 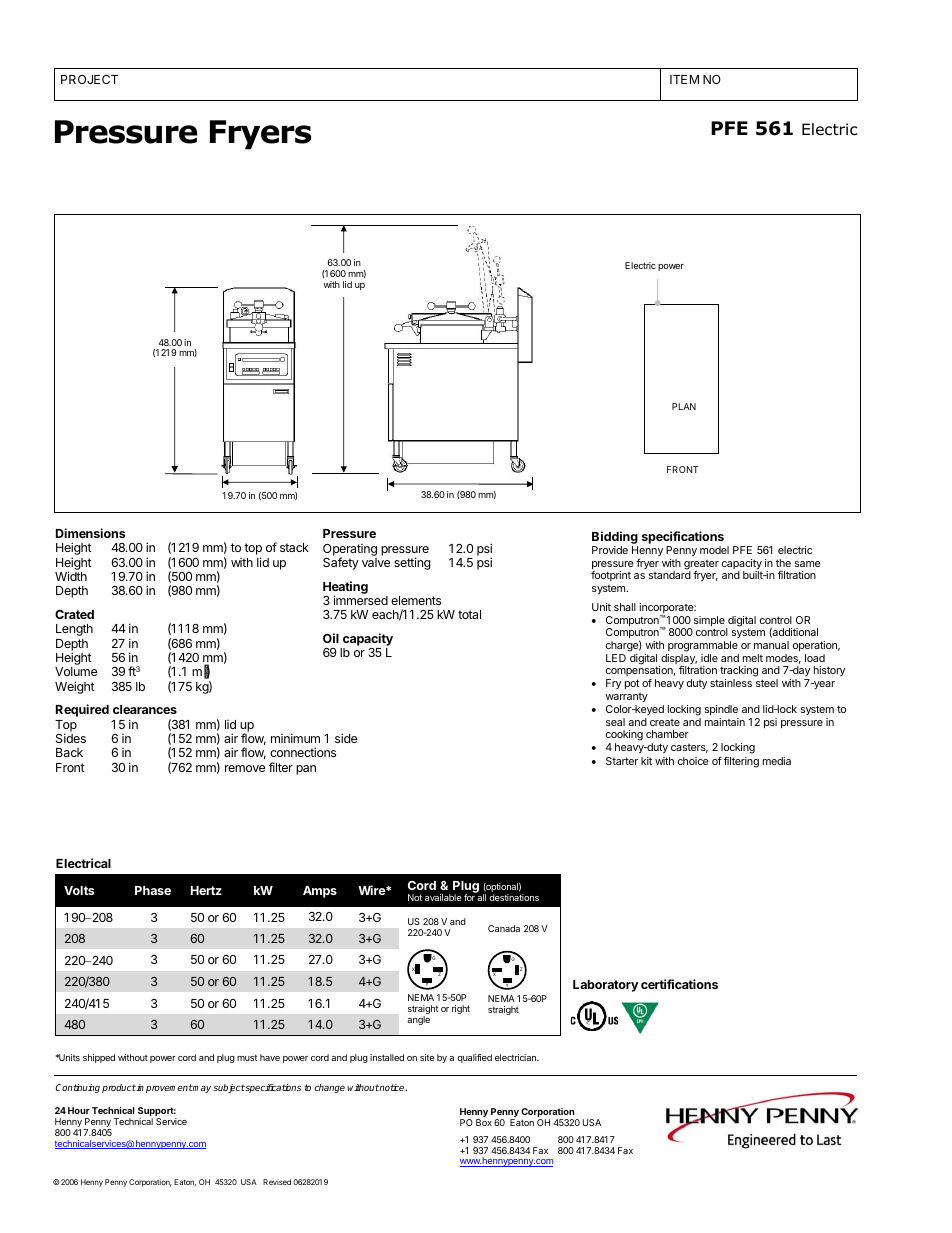 I want to click on ITEM, so click(x=684, y=79).
